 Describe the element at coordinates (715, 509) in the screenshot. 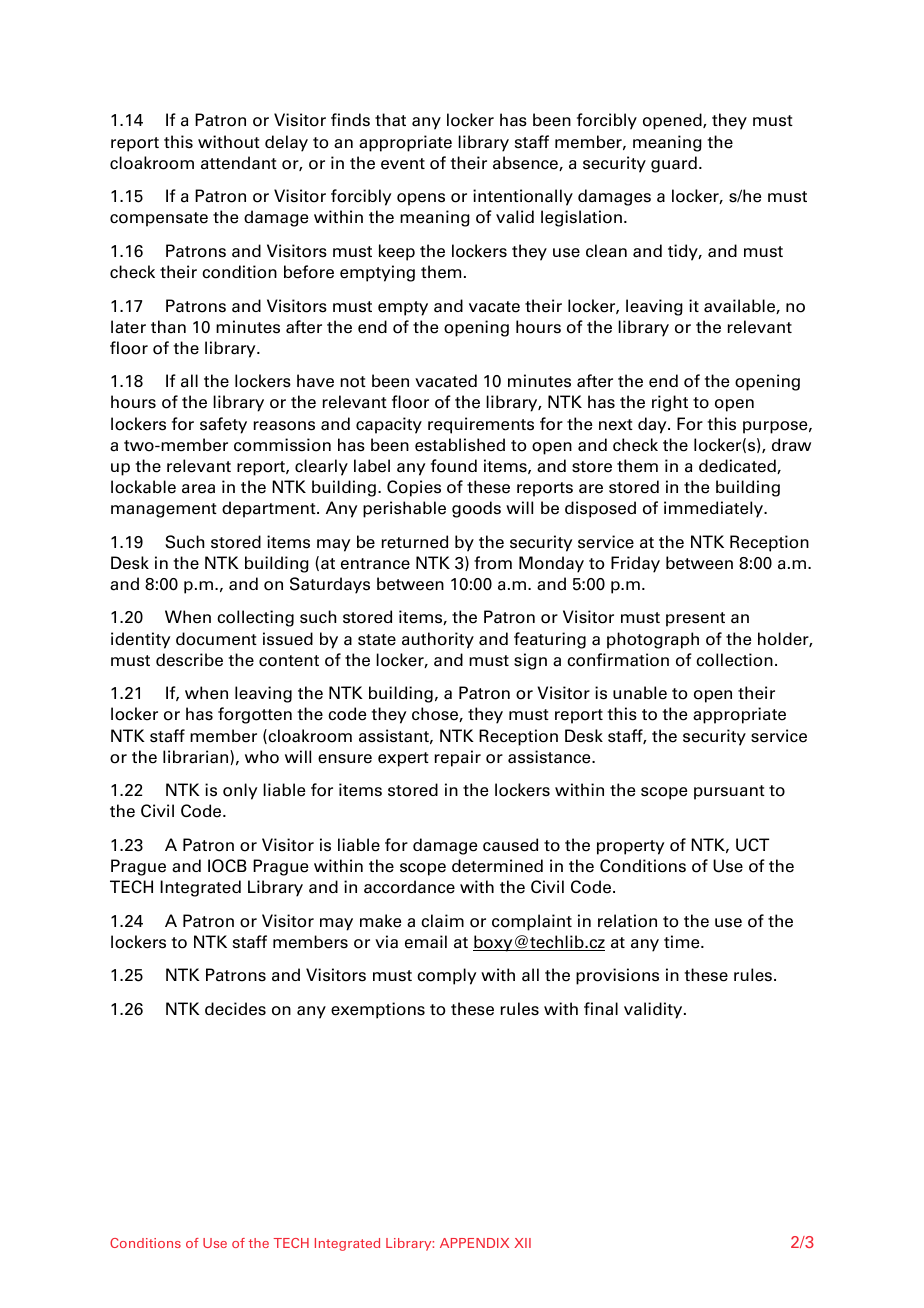

I see `immediately` at that location.
